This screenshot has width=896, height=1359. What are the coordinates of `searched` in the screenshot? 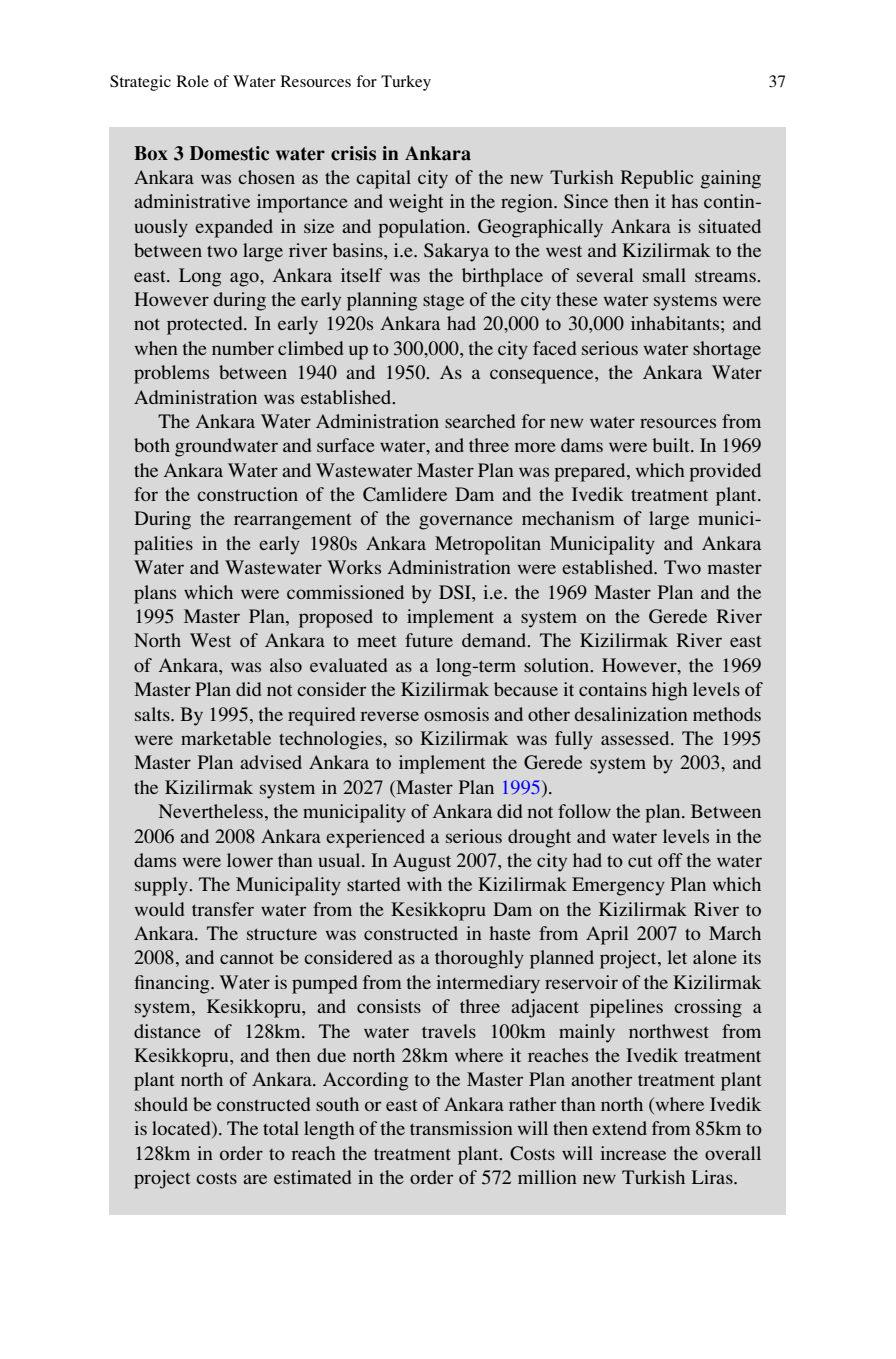 It's located at (480, 421).
